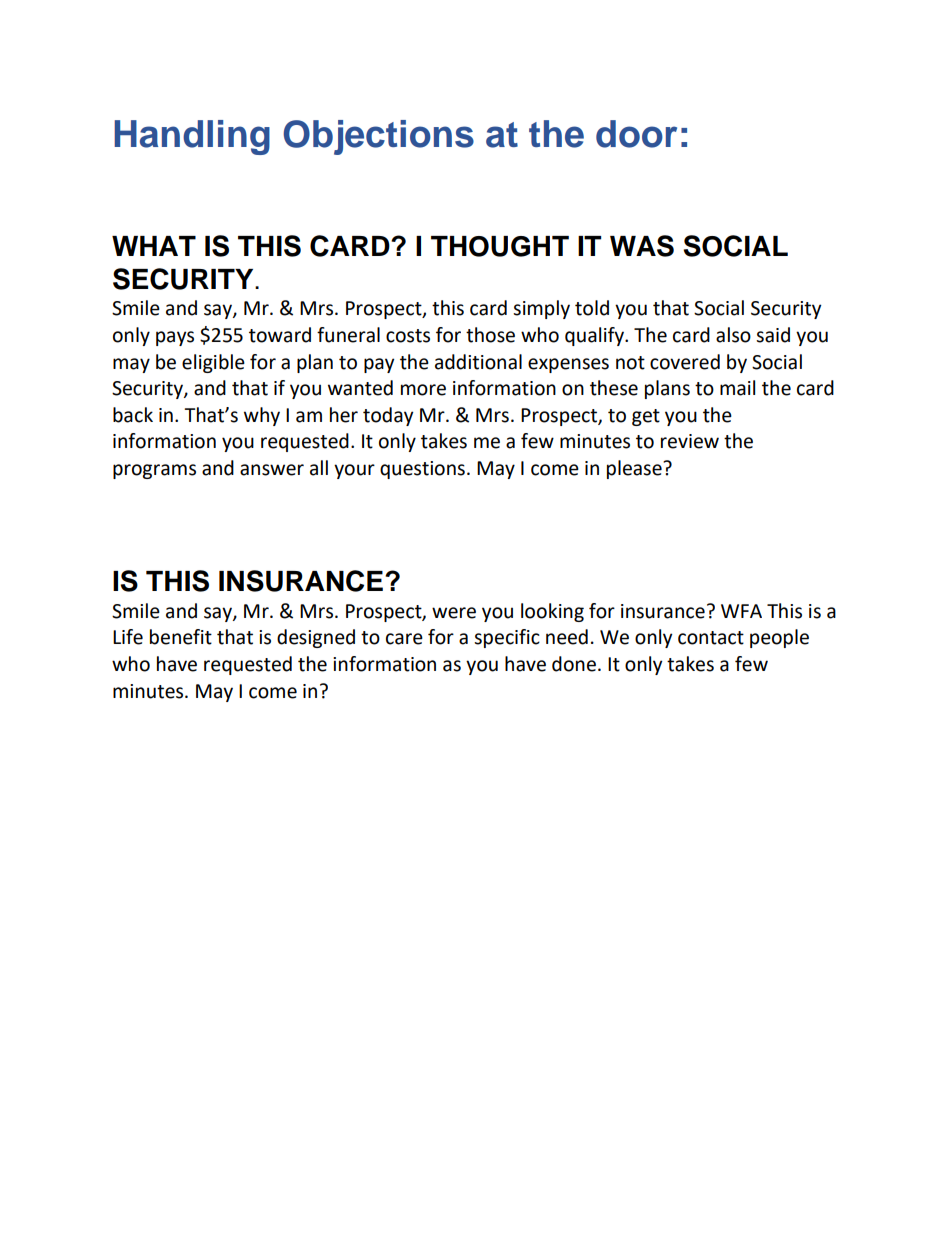  I want to click on benefit, so click(181, 637).
